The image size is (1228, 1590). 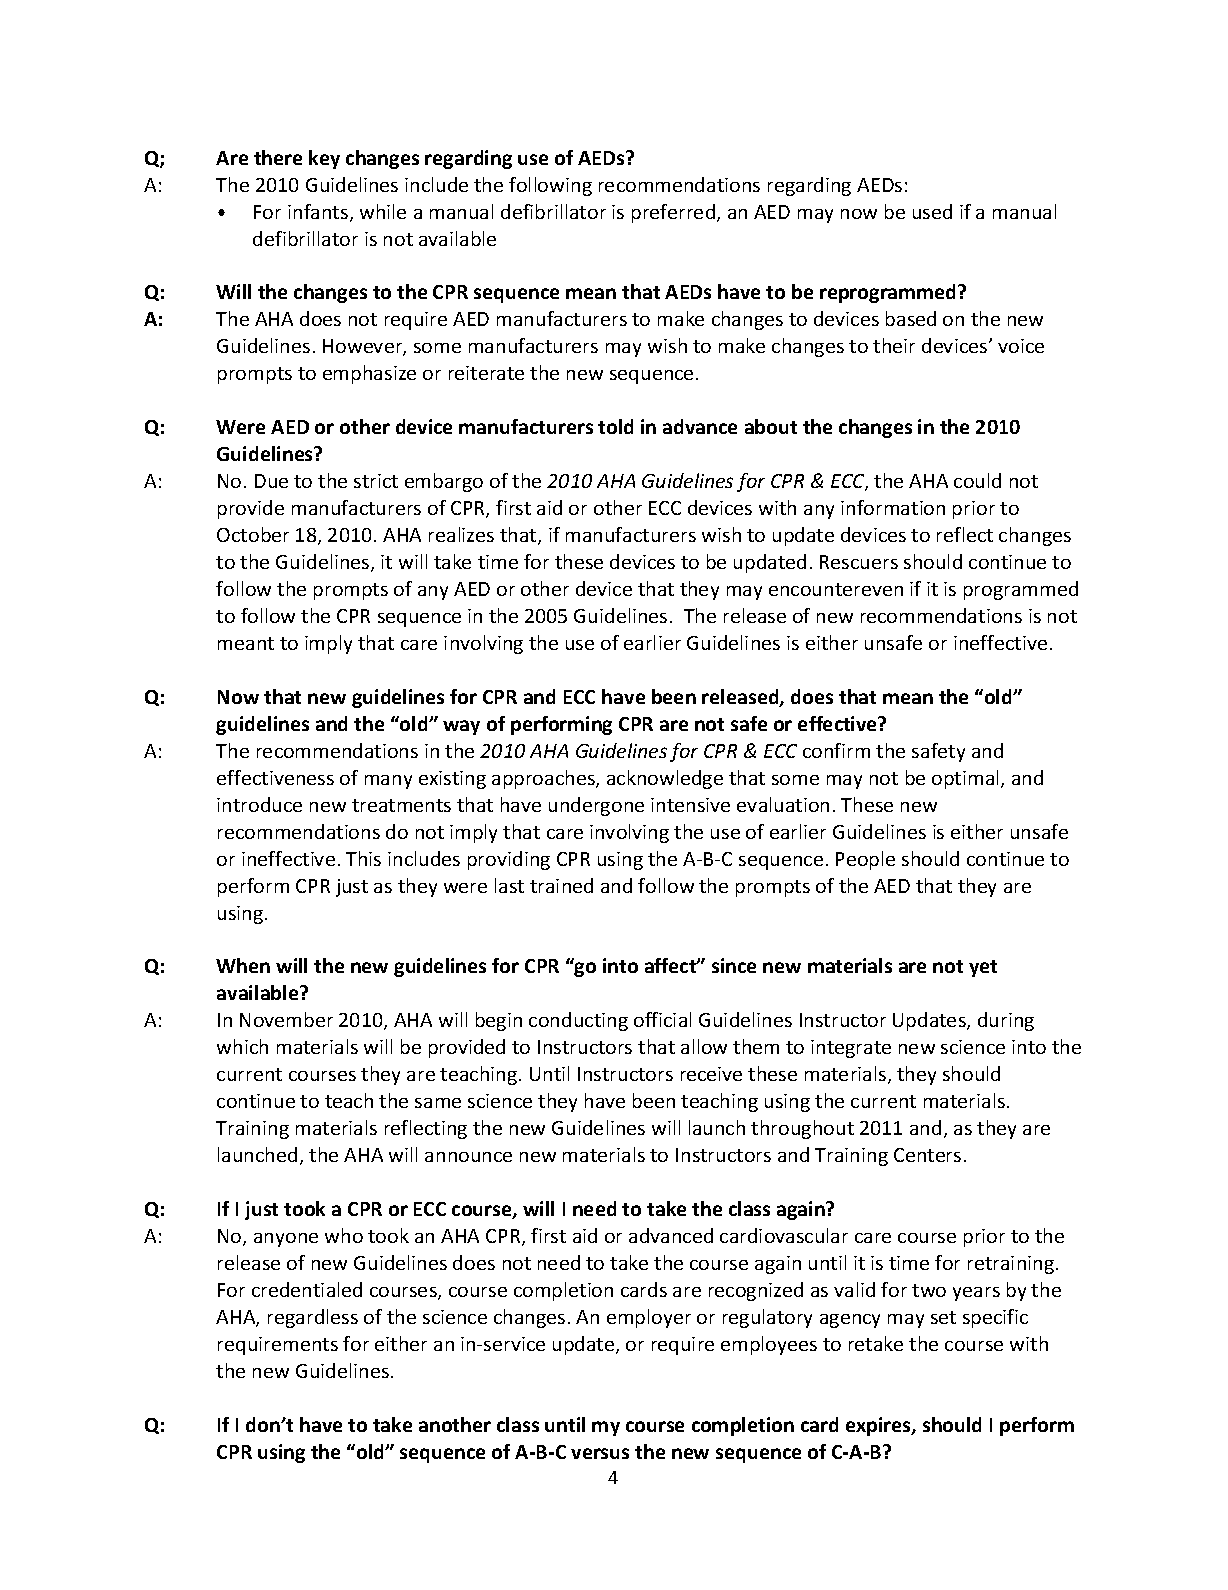 I want to click on regardless, so click(x=313, y=1318).
